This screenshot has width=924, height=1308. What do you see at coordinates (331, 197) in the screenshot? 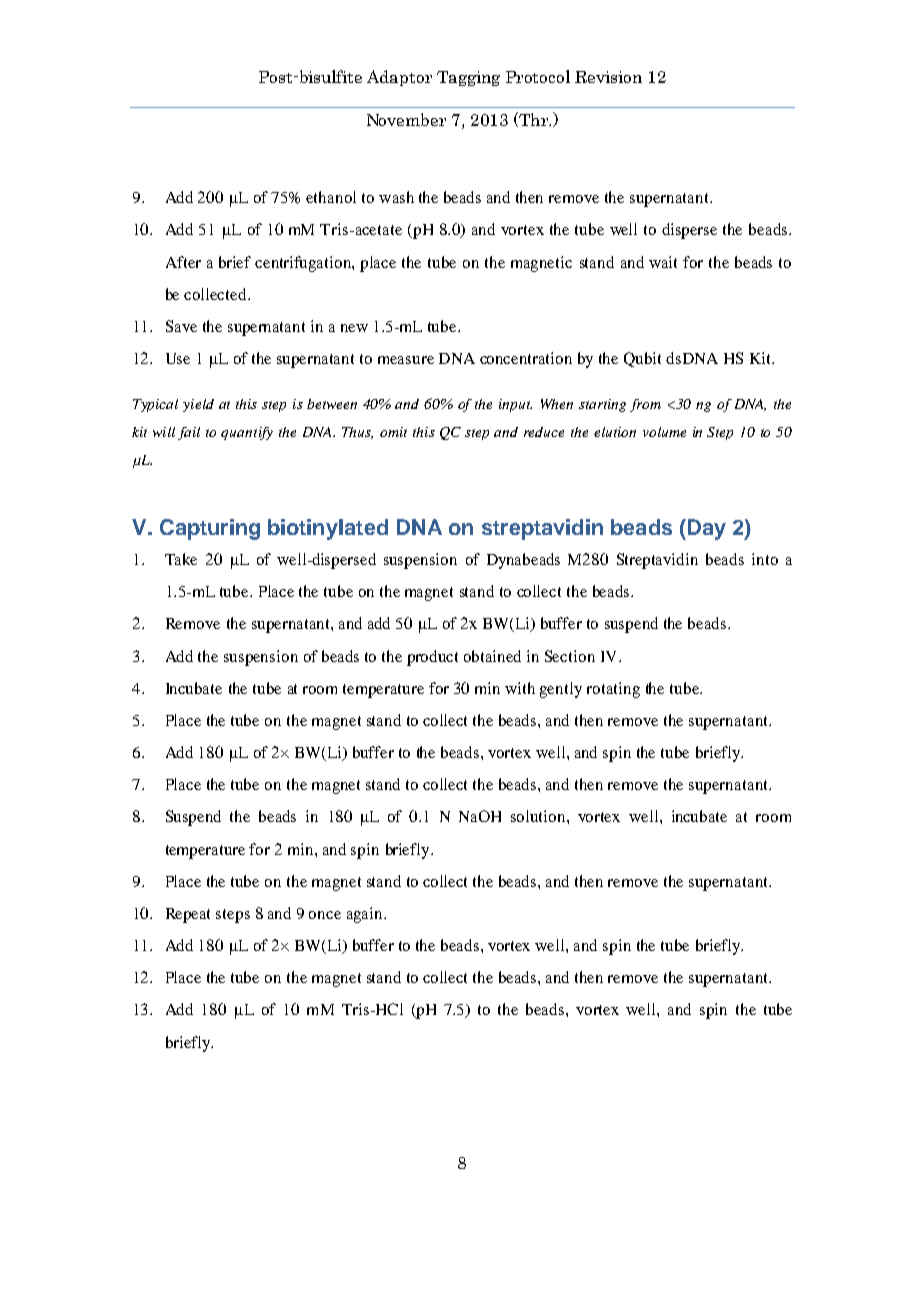
I see `ethanol` at bounding box center [331, 197].
